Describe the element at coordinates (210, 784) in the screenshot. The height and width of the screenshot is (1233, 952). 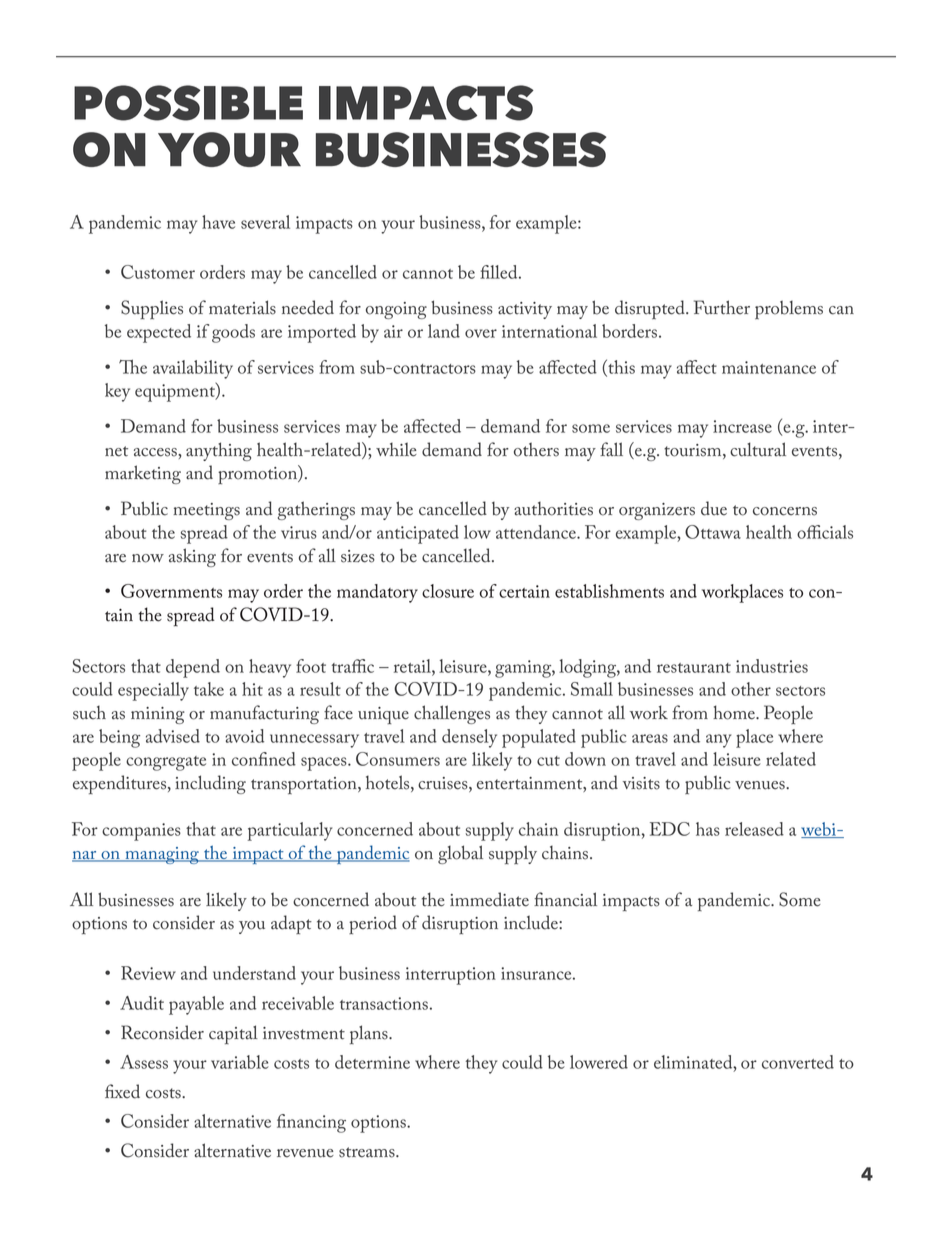
I see `including` at that location.
